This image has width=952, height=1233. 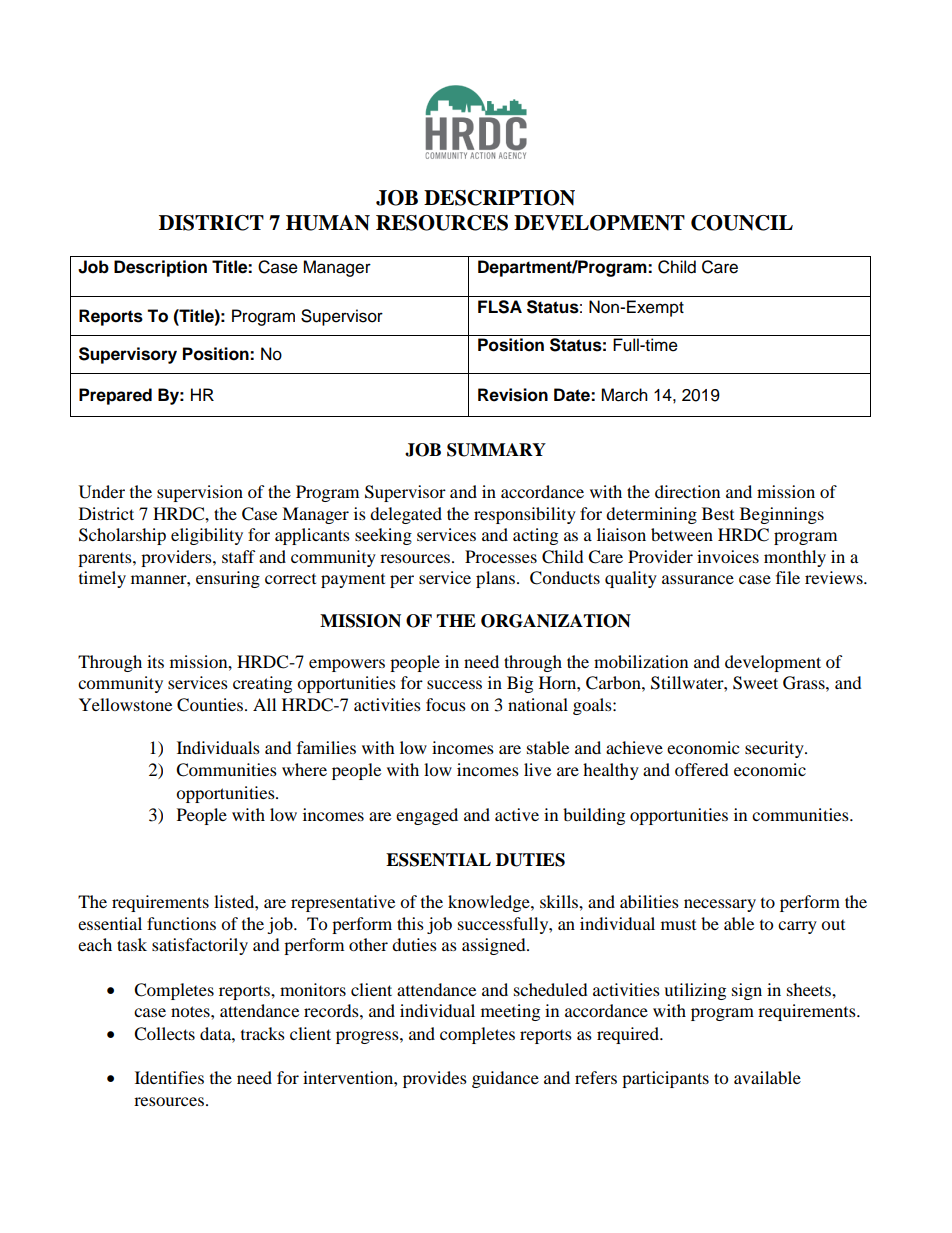 What do you see at coordinates (742, 223) in the image?
I see `COUNCIL` at bounding box center [742, 223].
